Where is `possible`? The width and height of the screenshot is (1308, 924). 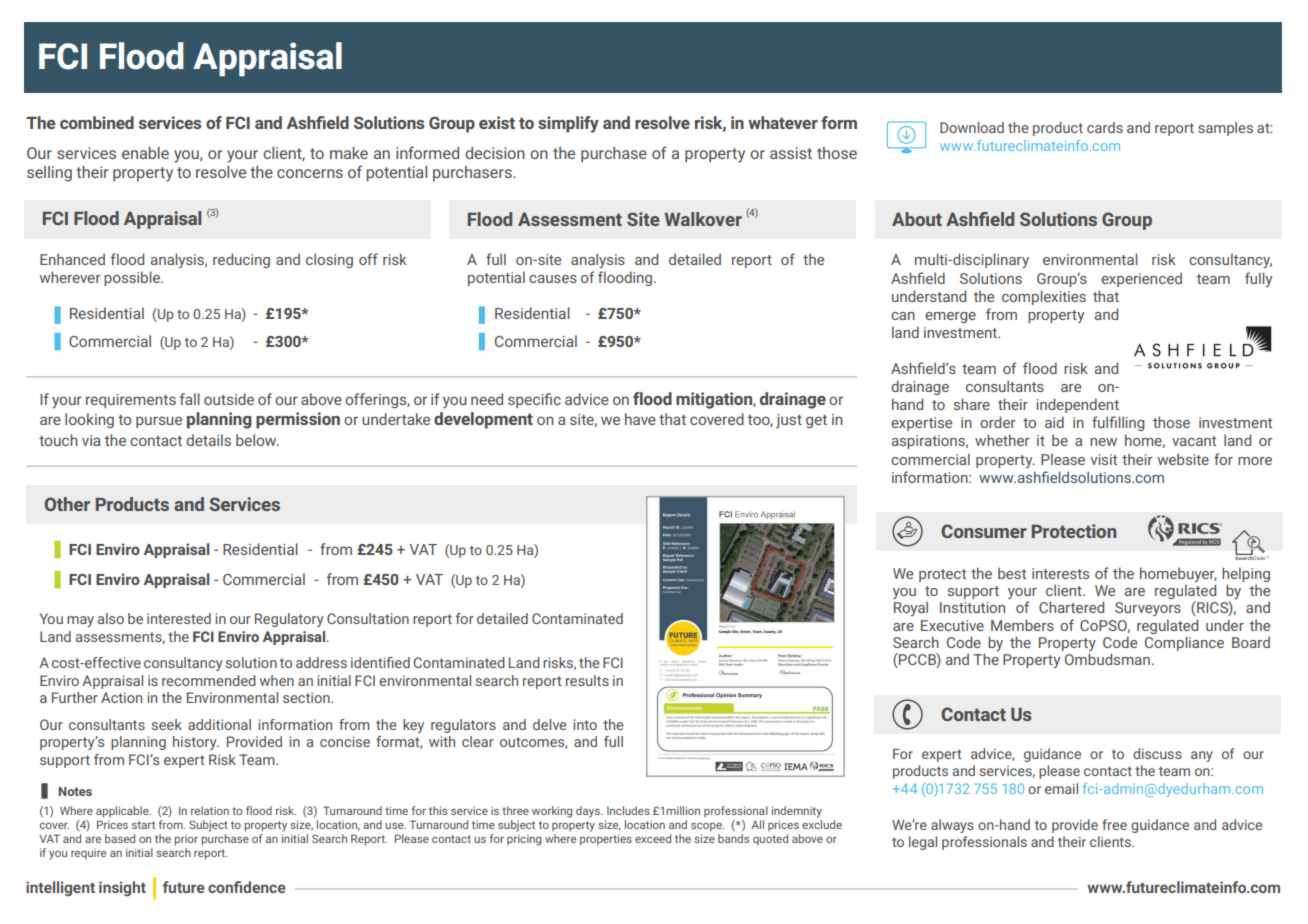
possible is located at coordinates (133, 278).
